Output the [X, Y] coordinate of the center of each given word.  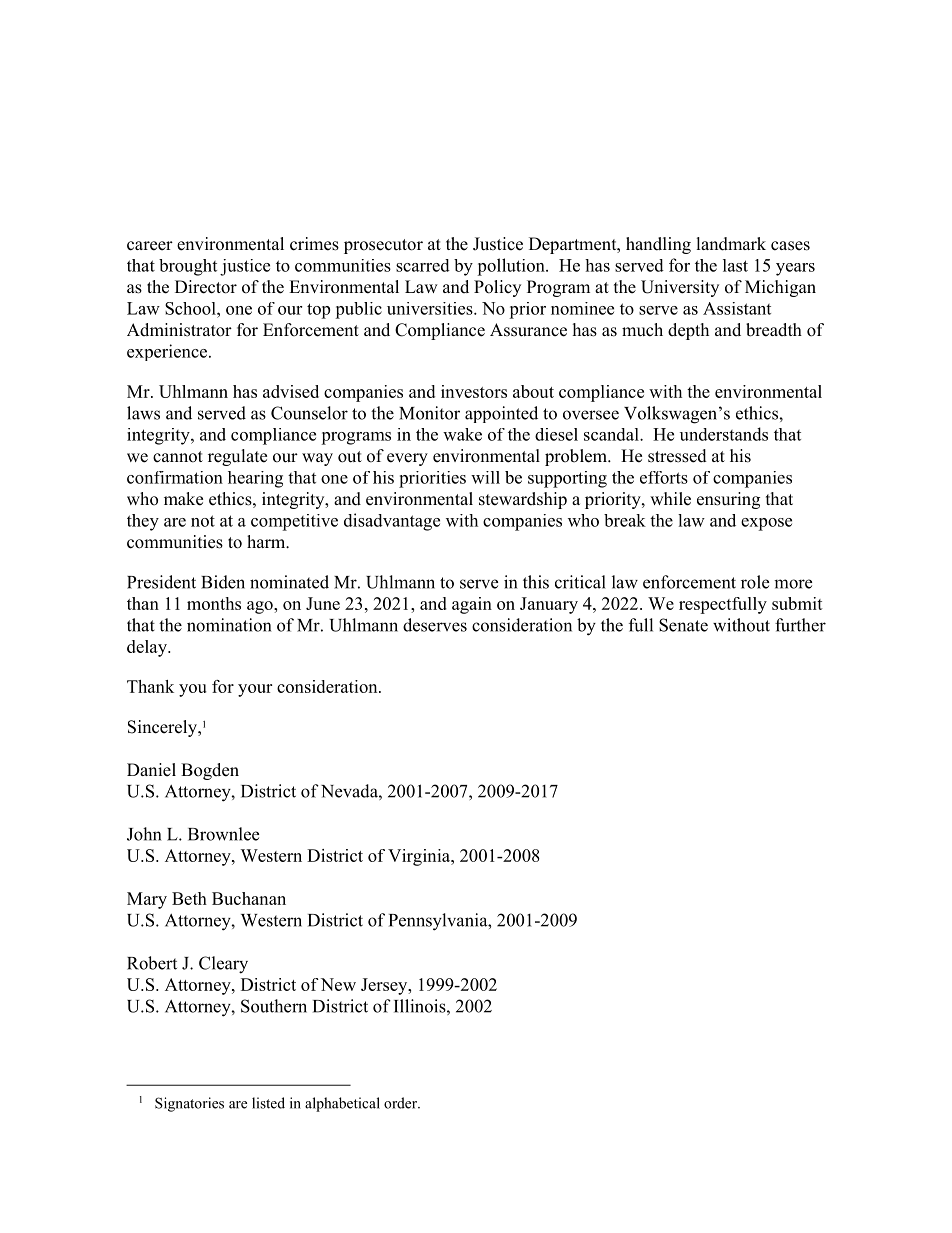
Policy [497, 288]
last [735, 265]
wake [462, 434]
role [755, 582]
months [214, 603]
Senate [683, 625]
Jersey [385, 986]
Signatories [189, 1104]
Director [206, 287]
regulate [237, 457]
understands [724, 434]
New [338, 984]
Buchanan [249, 898]
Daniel [151, 770]
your [255, 690]
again [472, 605]
